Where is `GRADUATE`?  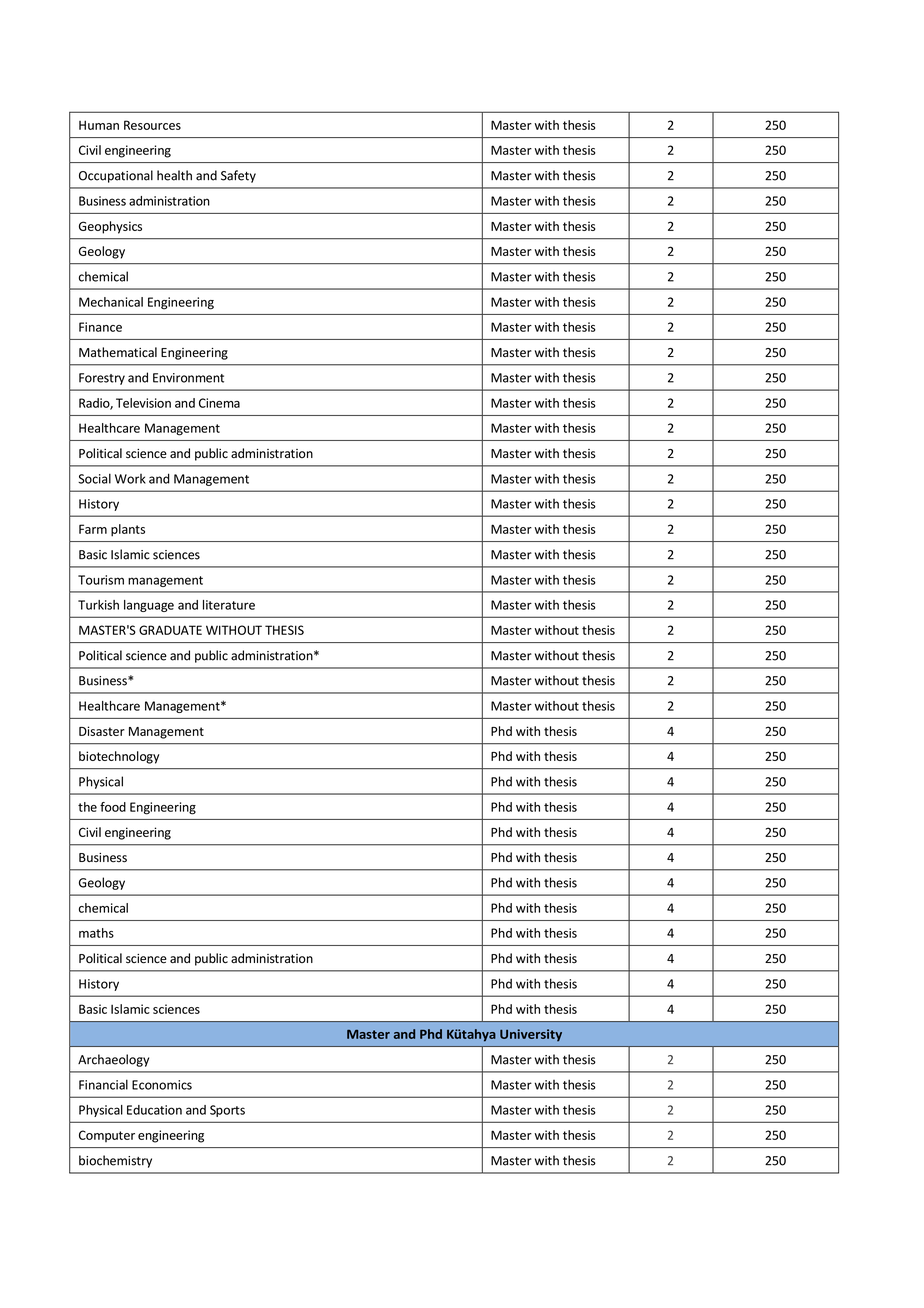
GRADUATE is located at coordinates (170, 630).
